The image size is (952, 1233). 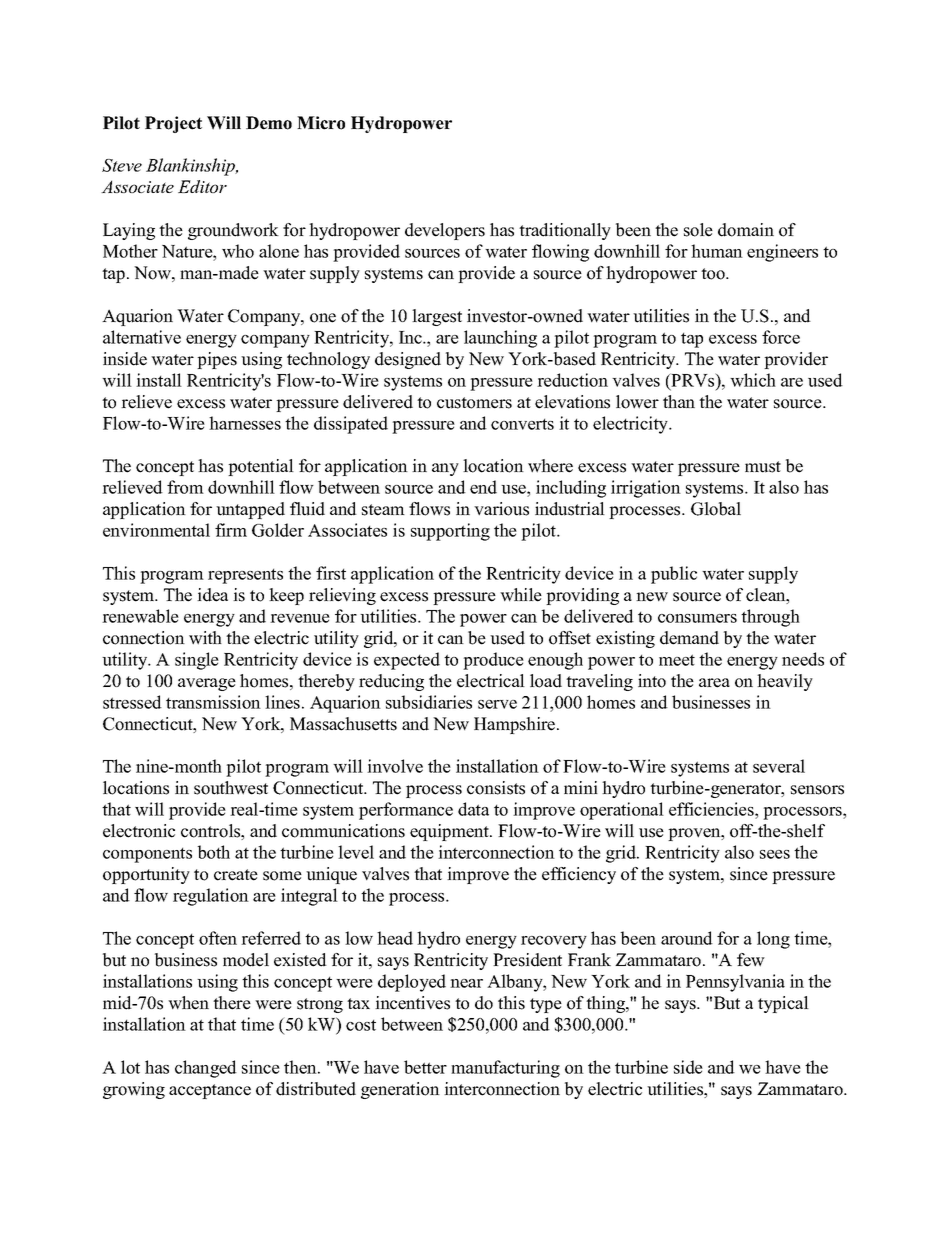 What do you see at coordinates (746, 230) in the document?
I see `domain` at bounding box center [746, 230].
